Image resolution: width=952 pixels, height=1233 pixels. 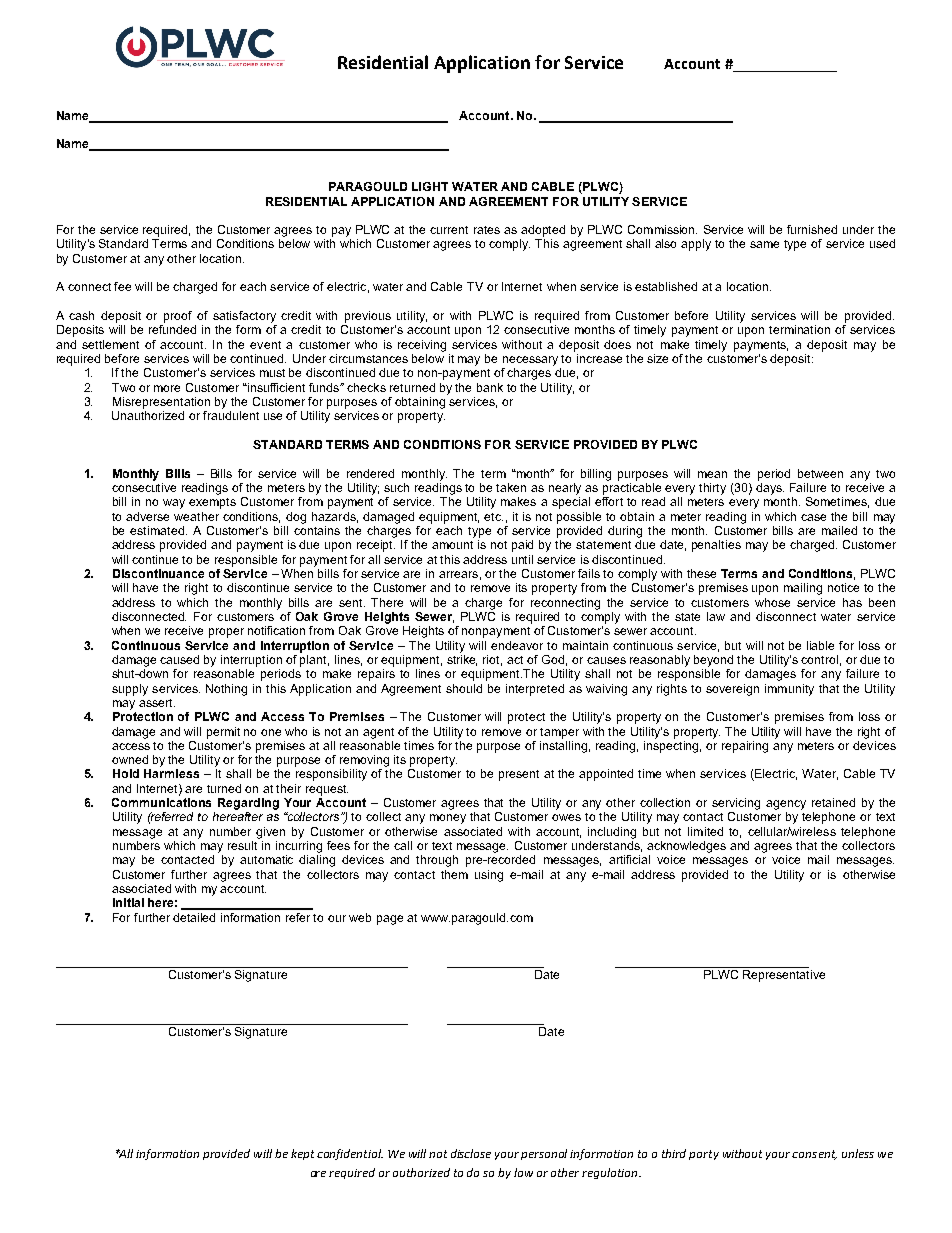 I want to click on rates, so click(x=487, y=230).
